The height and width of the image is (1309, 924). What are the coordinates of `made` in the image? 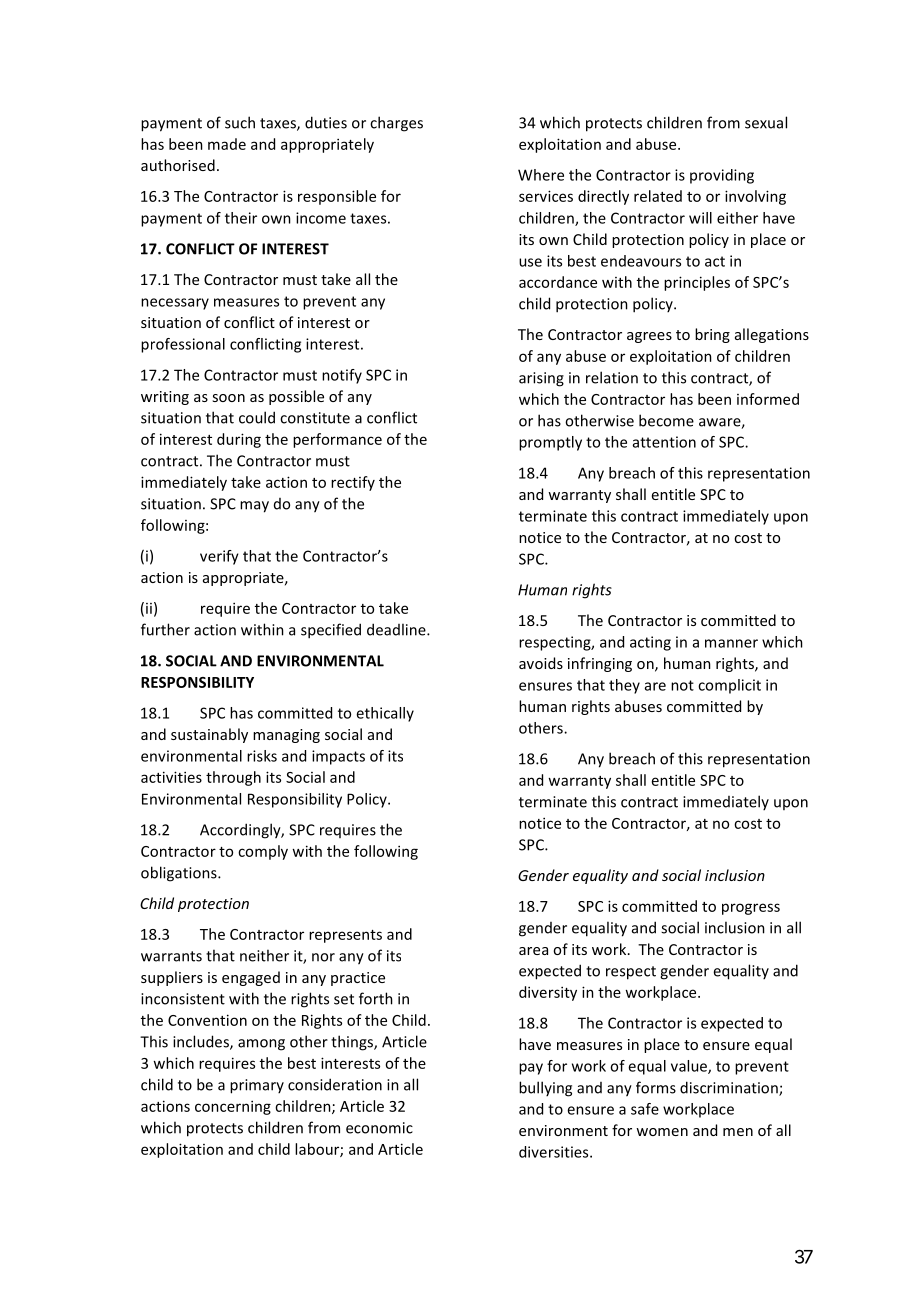 It's located at (227, 144).
